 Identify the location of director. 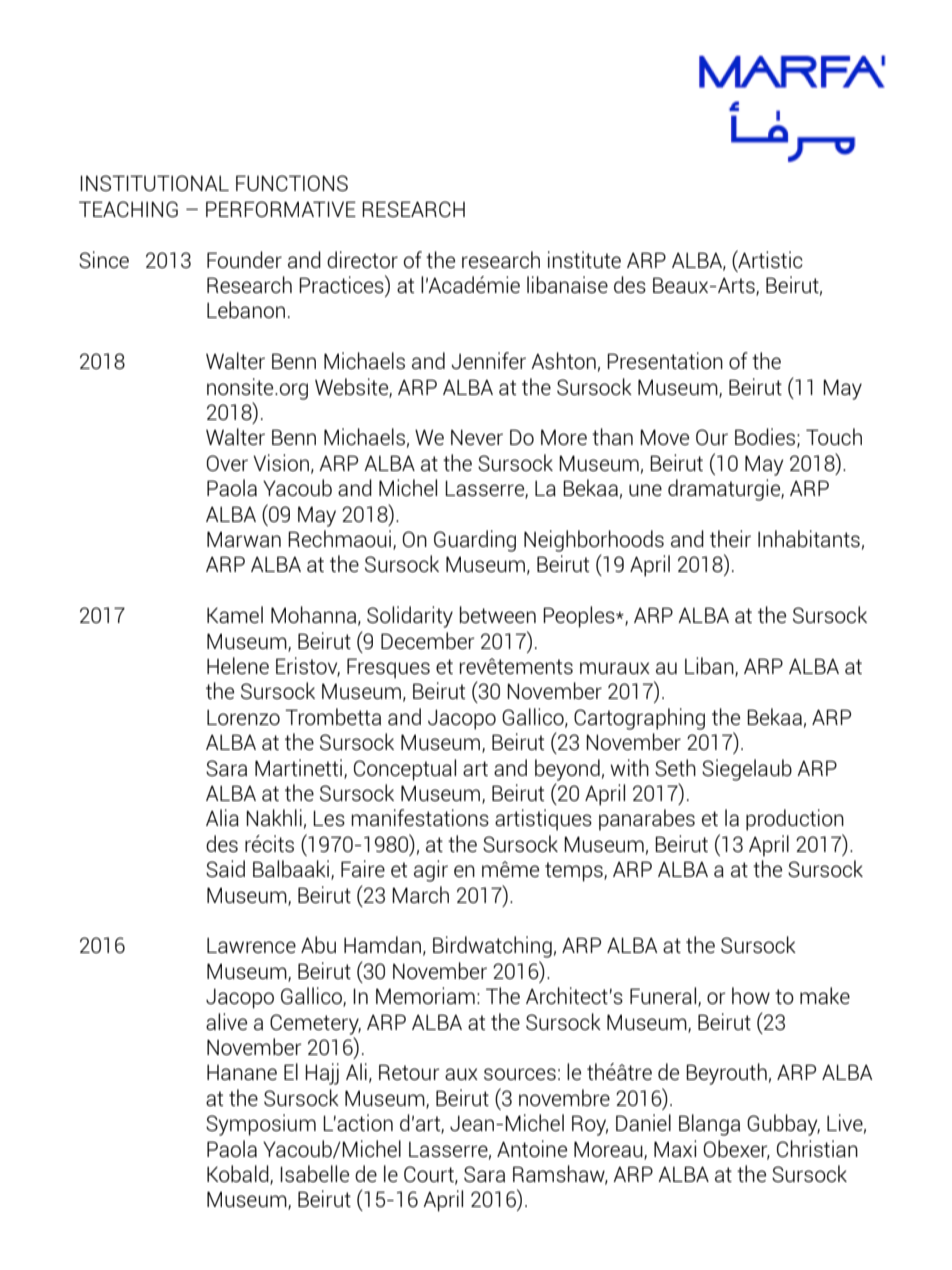
(362, 259).
